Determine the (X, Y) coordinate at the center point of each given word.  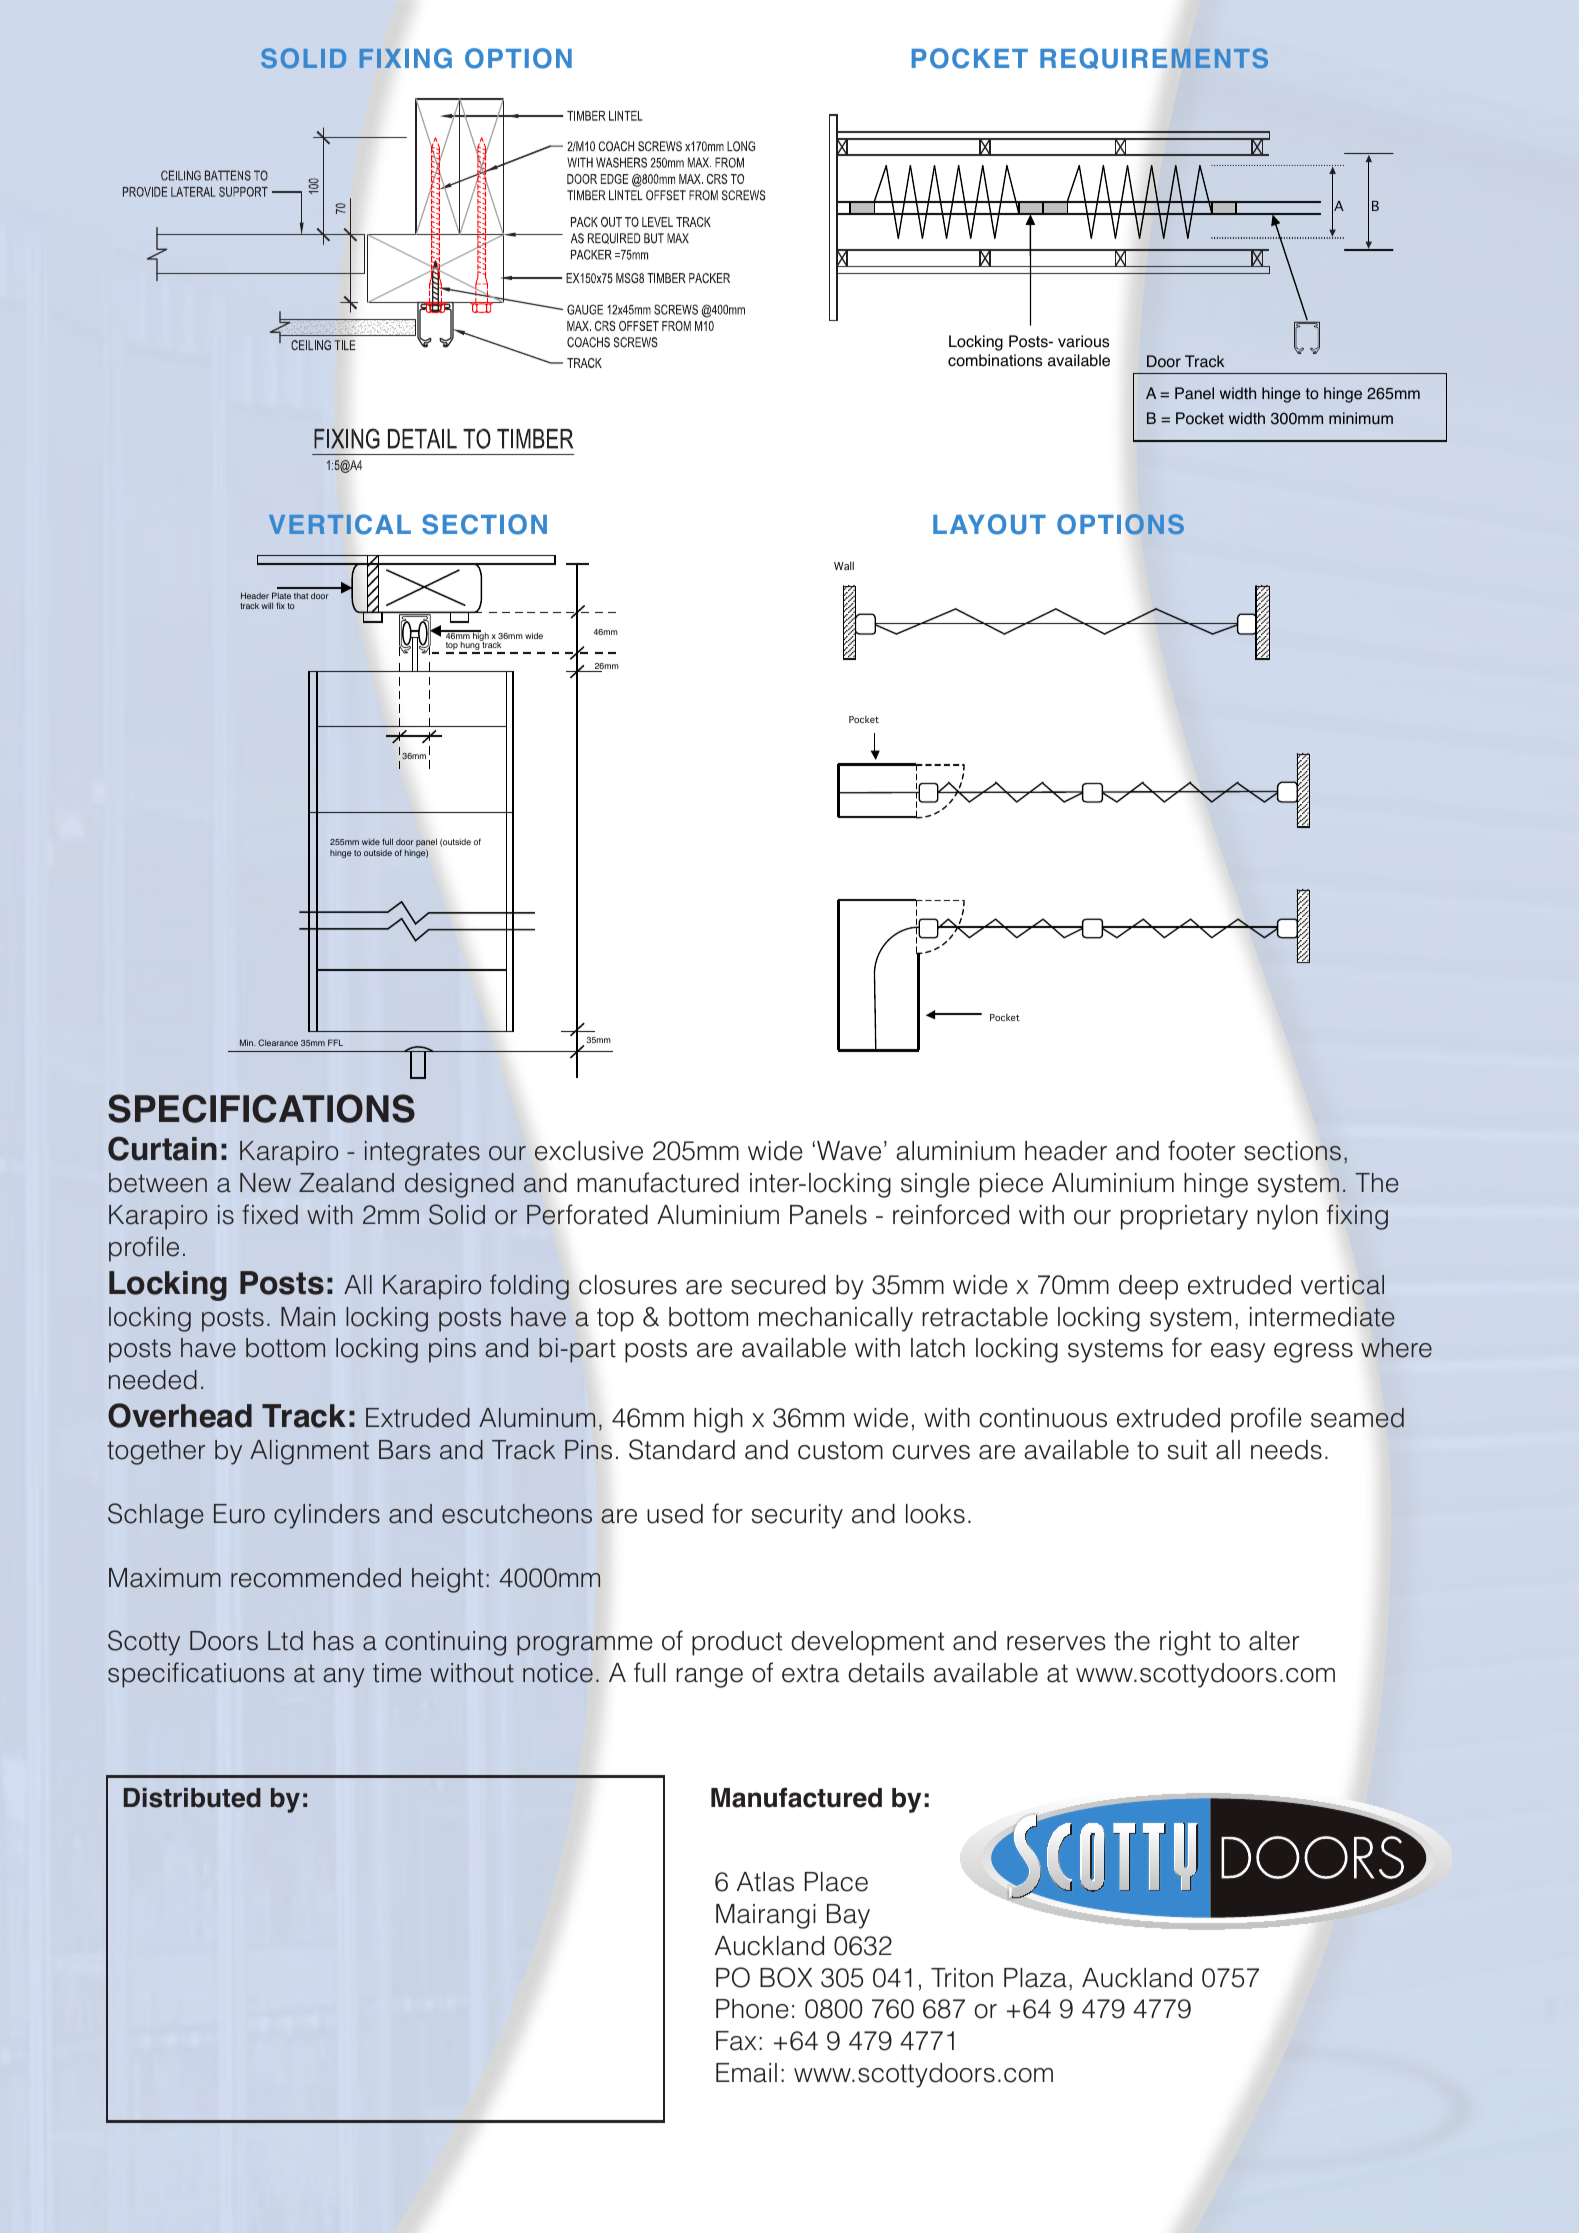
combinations (995, 360)
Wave (849, 1151)
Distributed (192, 1798)
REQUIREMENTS (1154, 58)
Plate (281, 595)
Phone (752, 2009)
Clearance (278, 1042)
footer (1201, 1150)
